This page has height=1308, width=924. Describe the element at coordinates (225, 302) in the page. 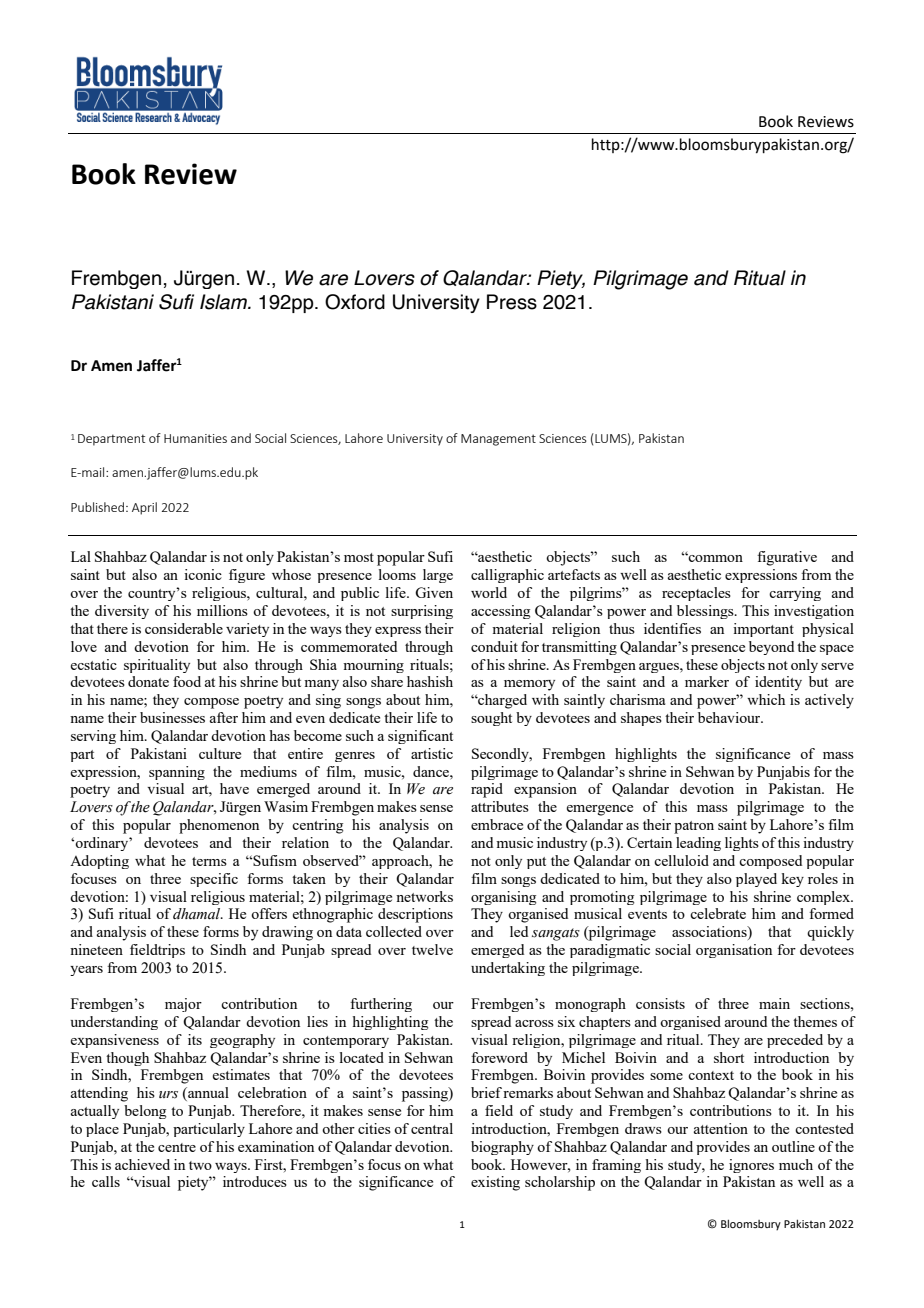

I see `Islam` at that location.
